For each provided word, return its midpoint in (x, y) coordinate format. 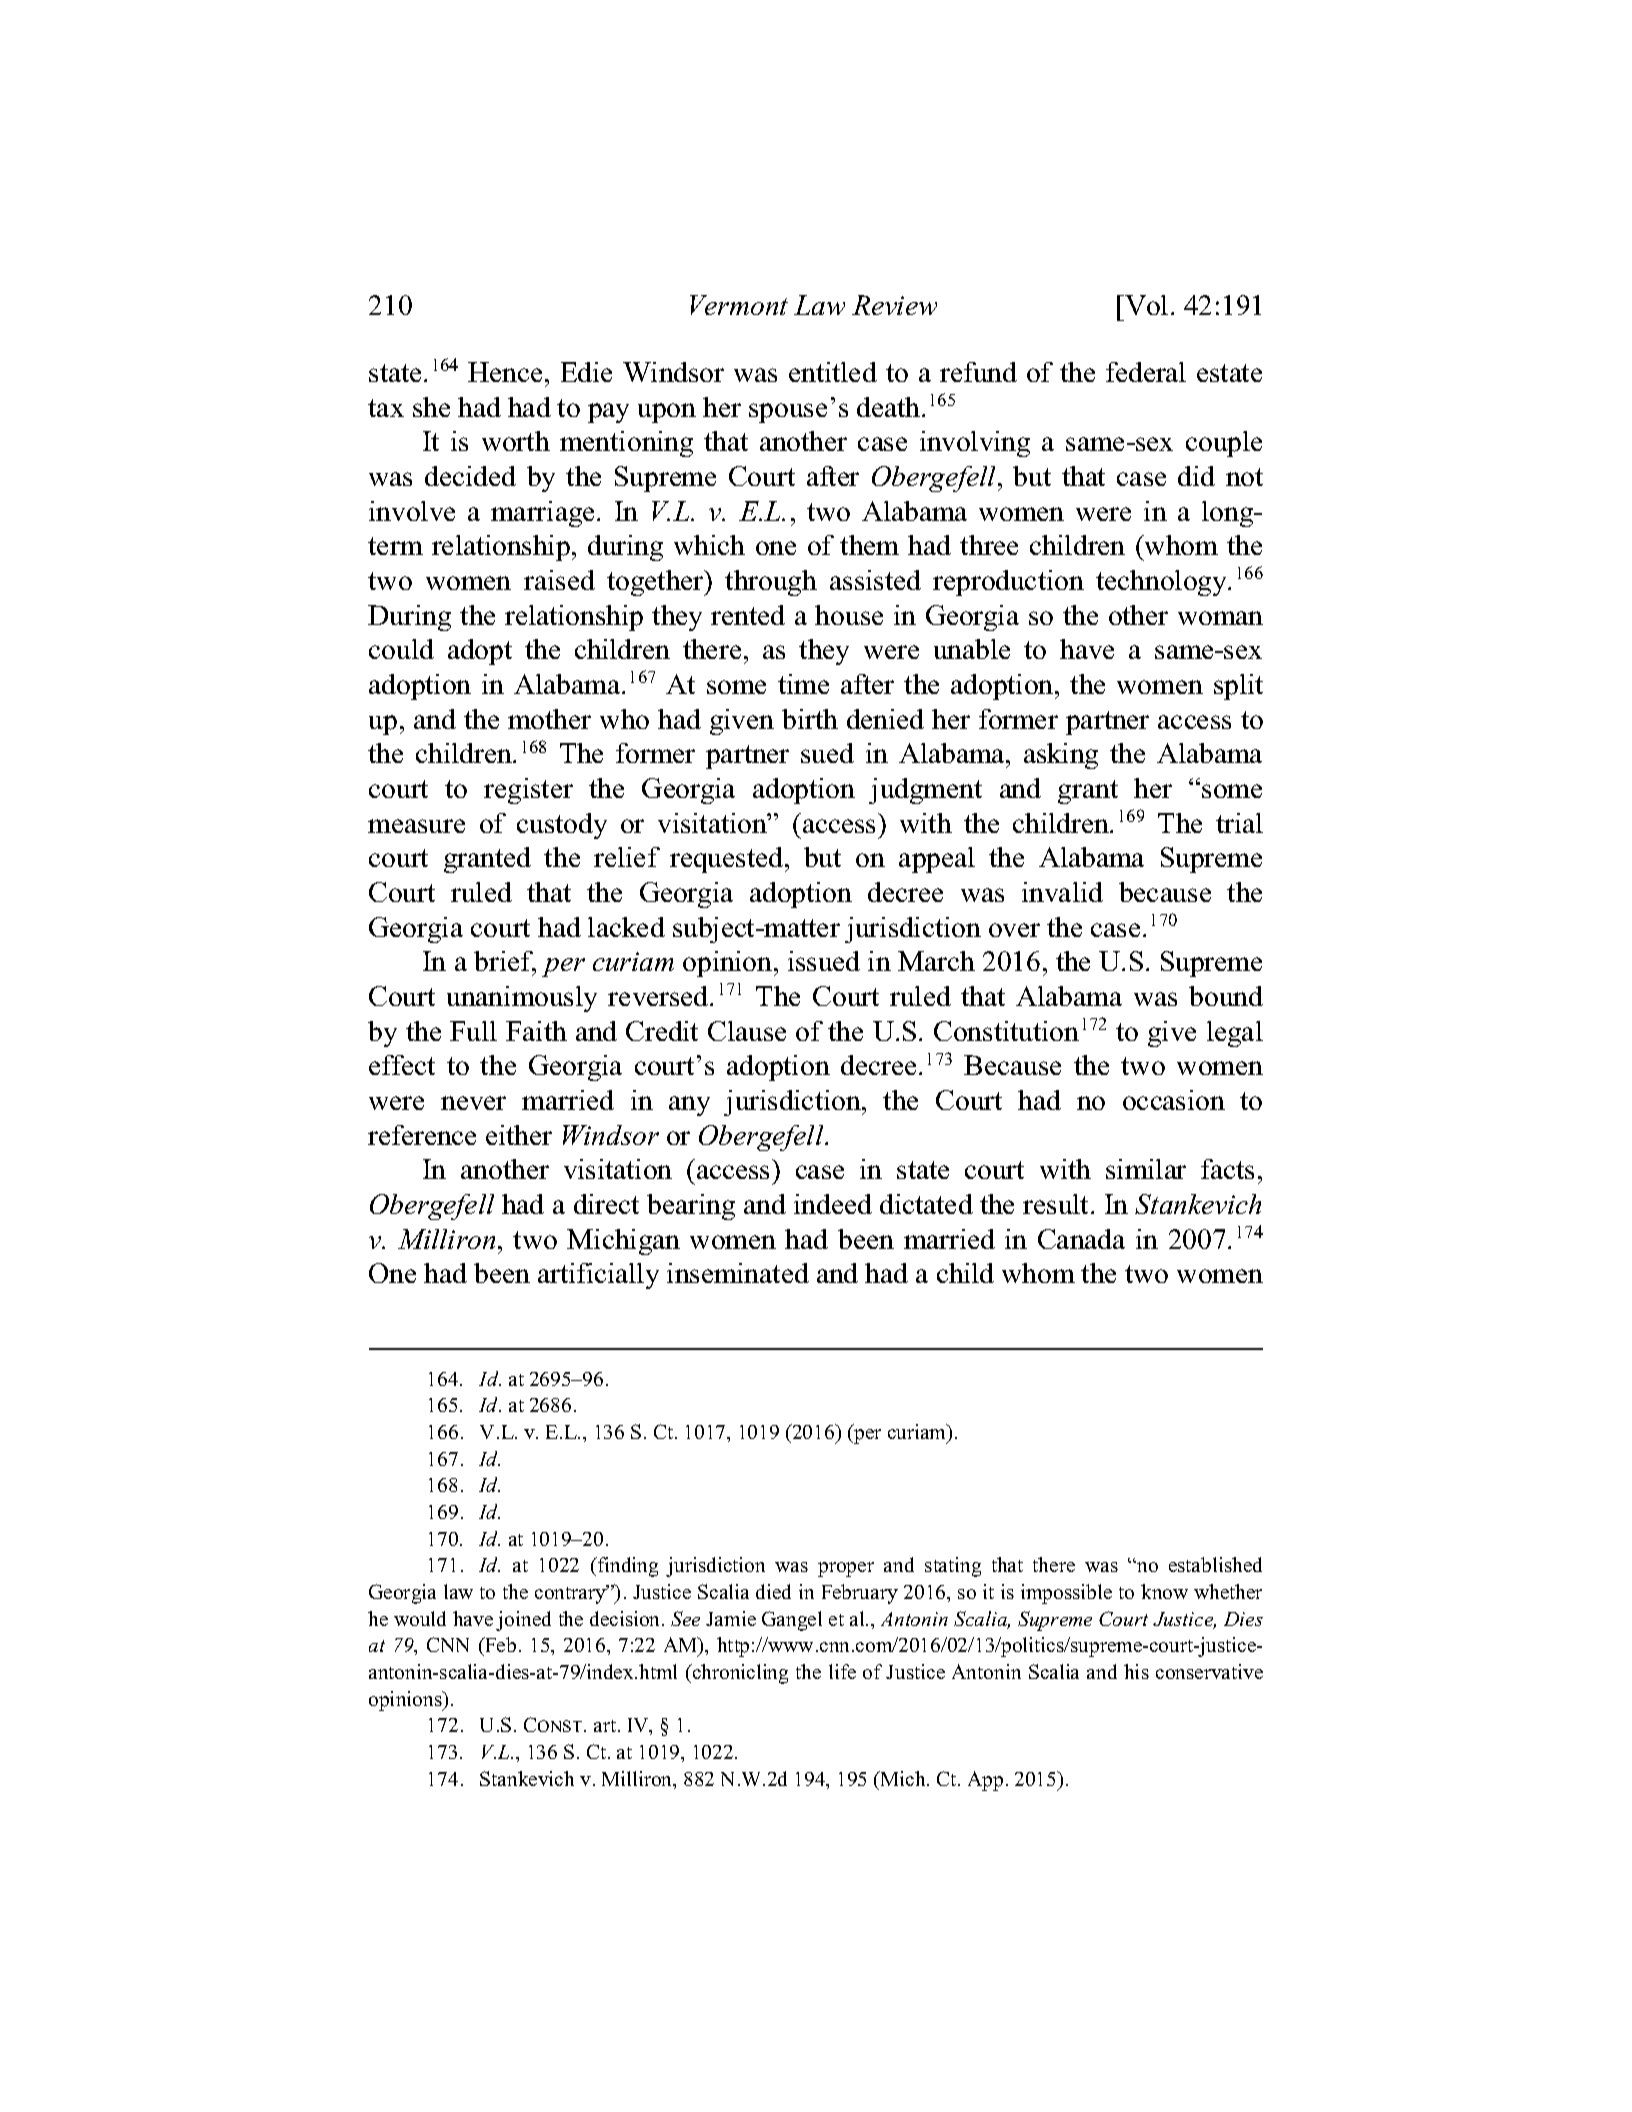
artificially (598, 1276)
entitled (833, 372)
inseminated (738, 1273)
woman (1220, 618)
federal (1146, 372)
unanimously (522, 999)
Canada (1081, 1239)
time (803, 684)
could (401, 649)
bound (1226, 996)
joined (523, 1621)
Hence (505, 372)
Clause (747, 1031)
